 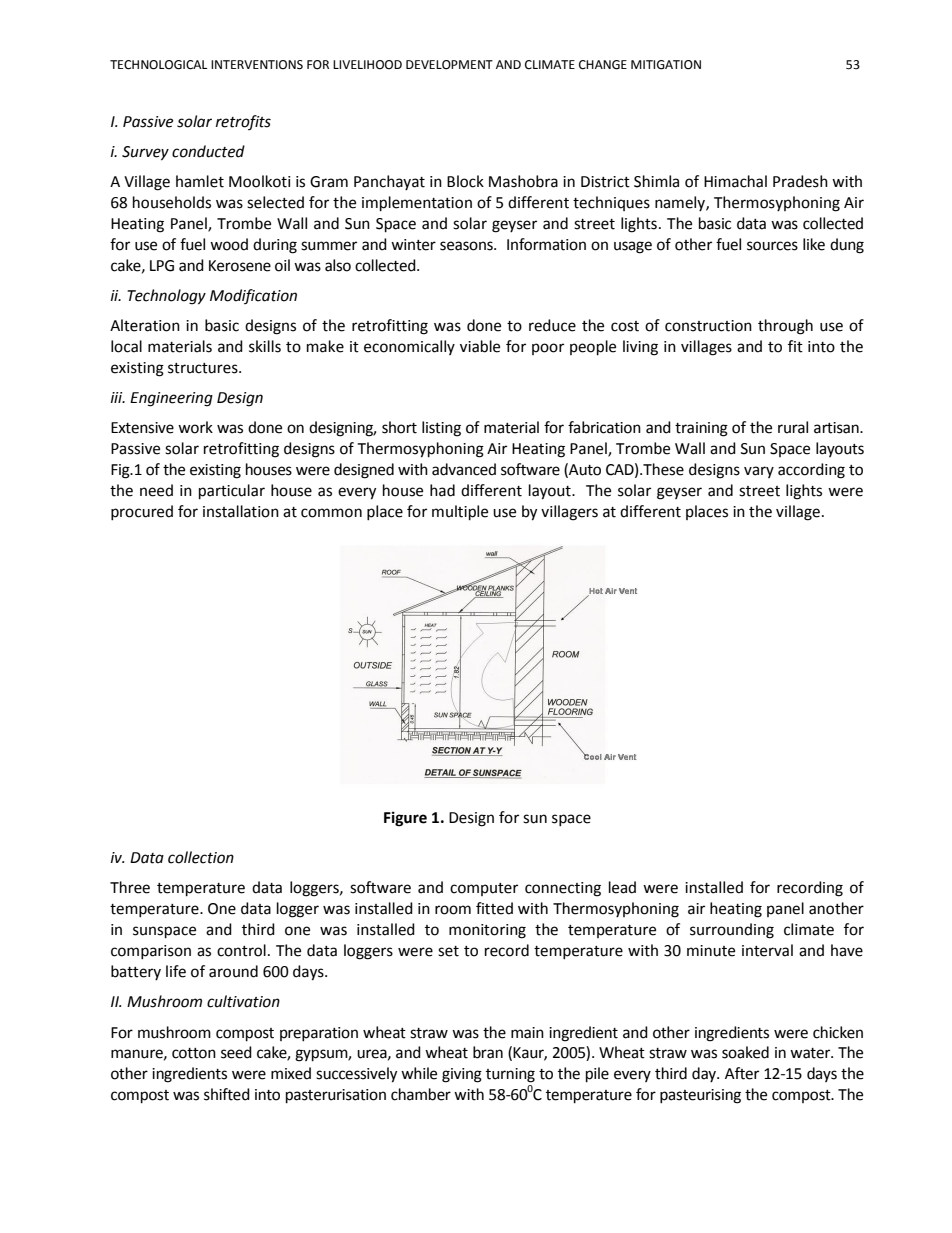 I want to click on soaked, so click(x=745, y=1052).
